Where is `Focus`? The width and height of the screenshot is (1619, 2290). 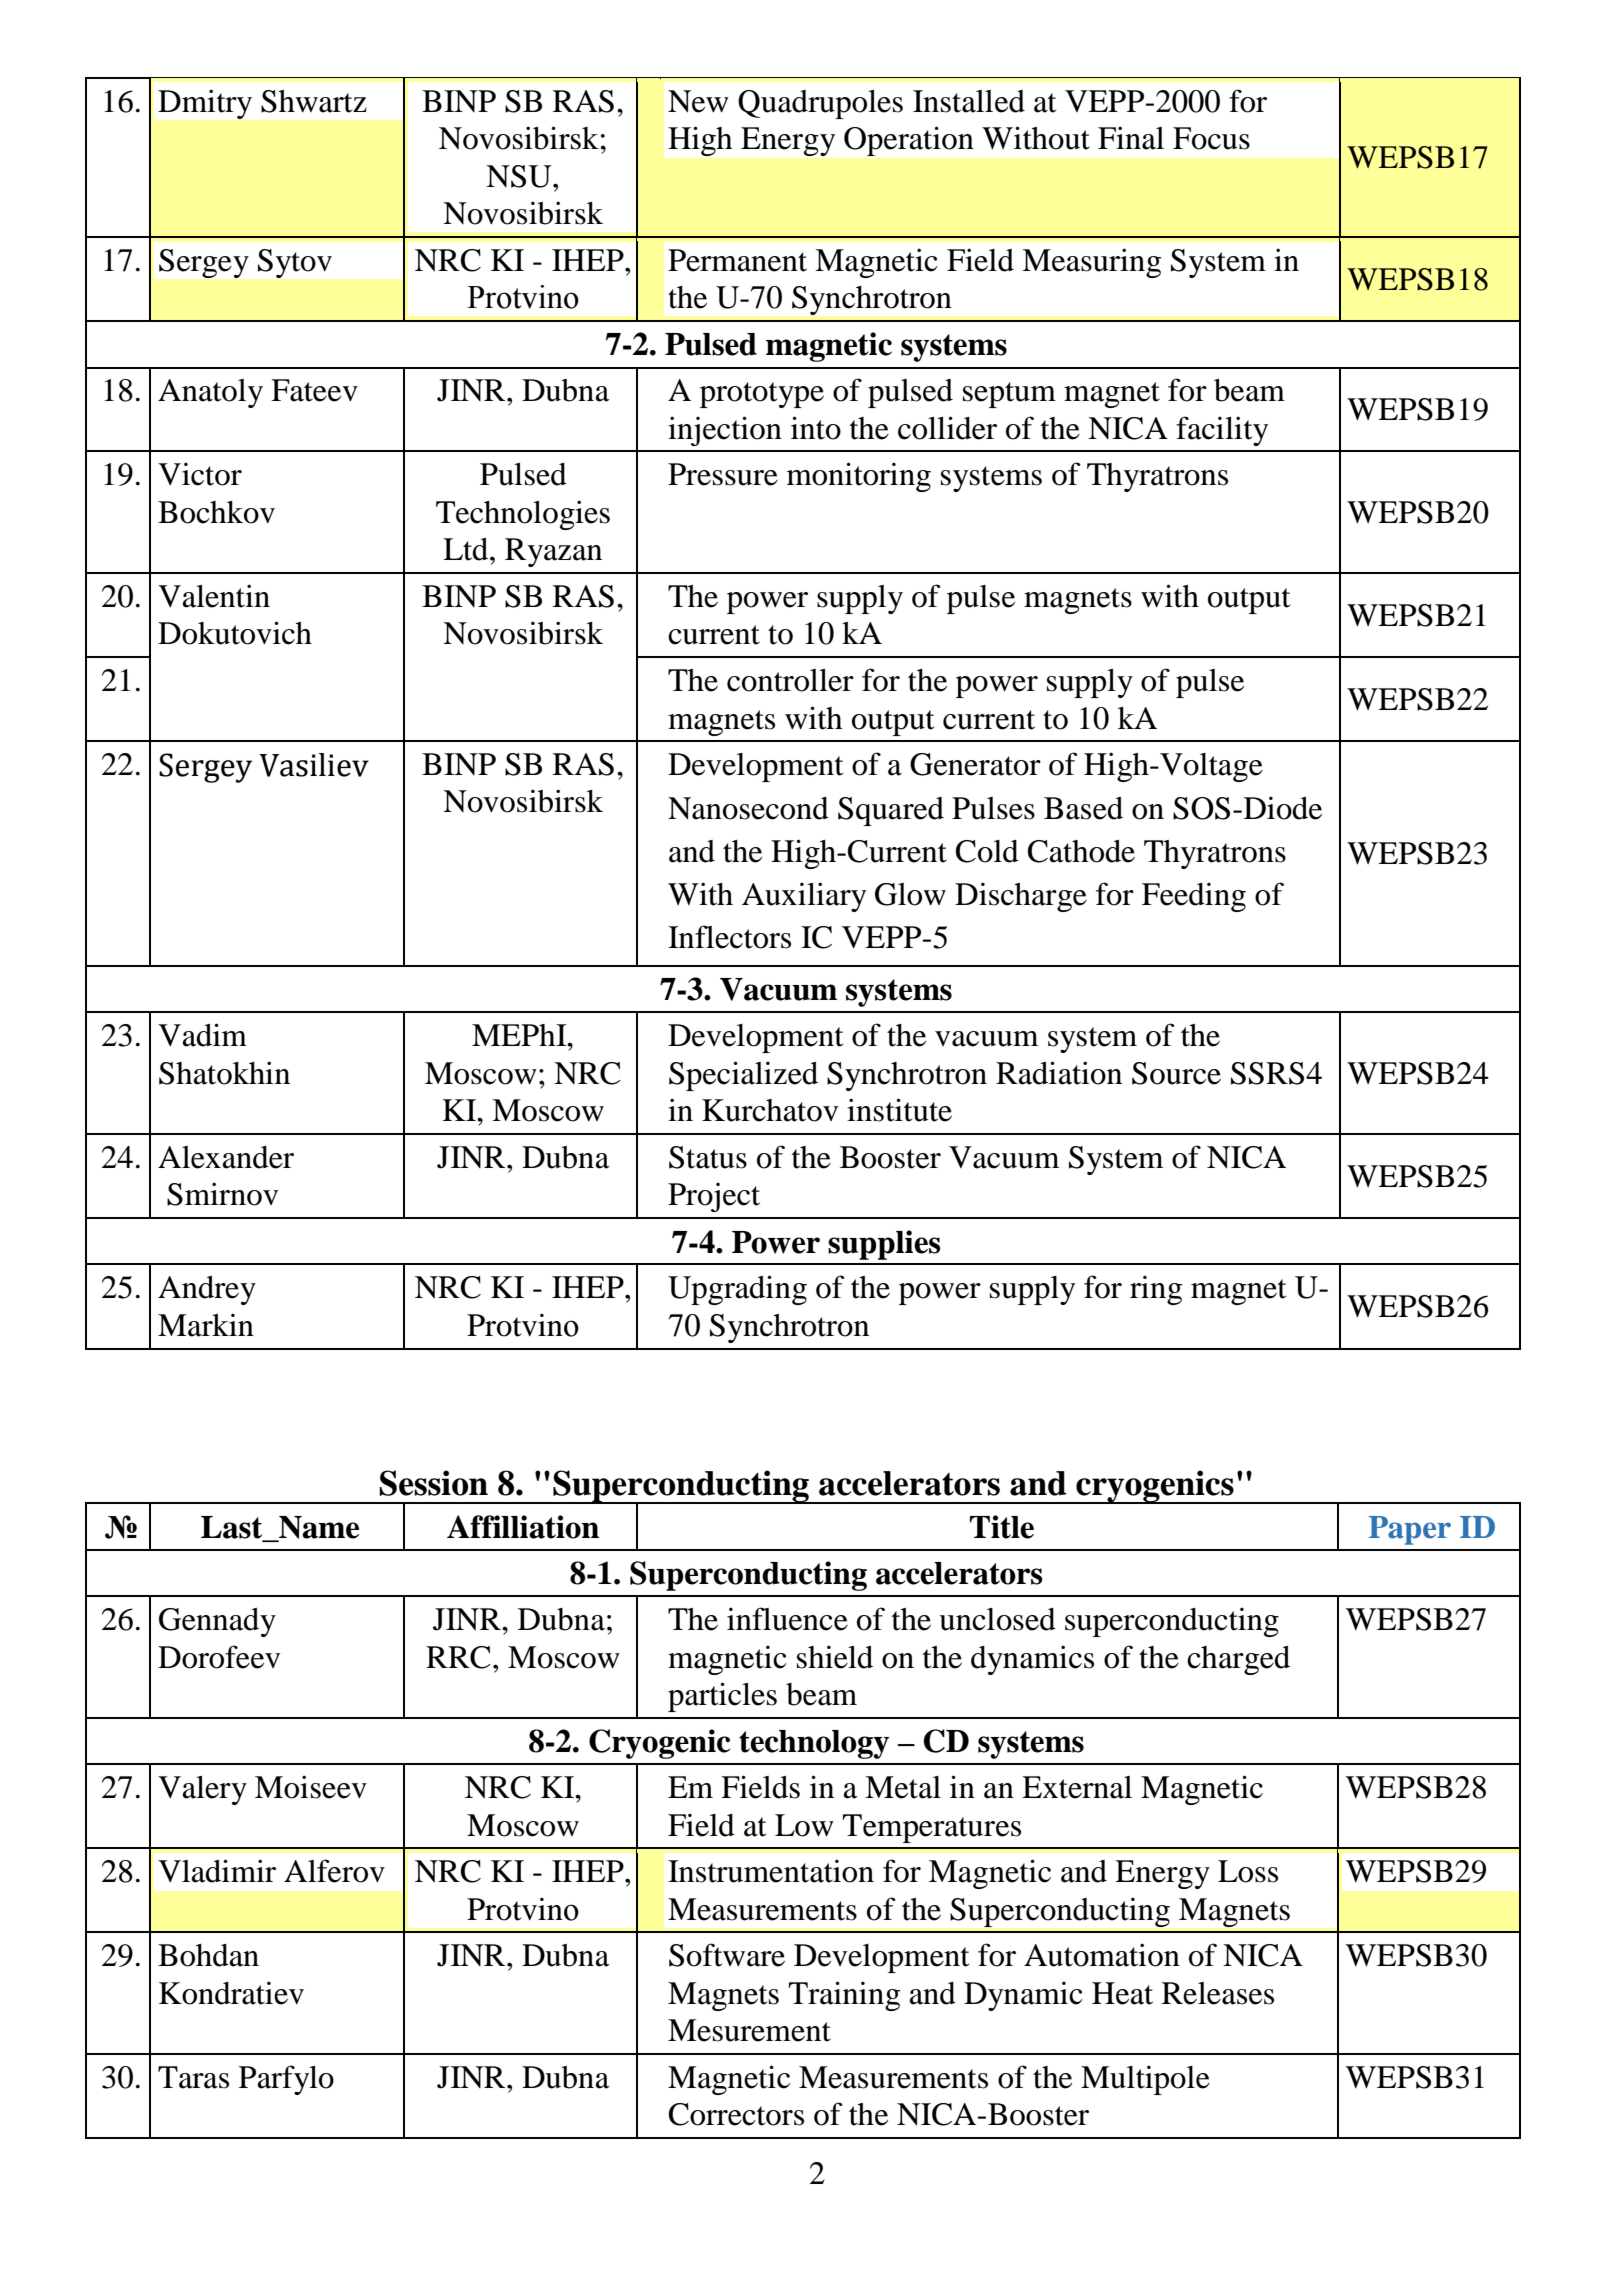
Focus is located at coordinates (1211, 138).
